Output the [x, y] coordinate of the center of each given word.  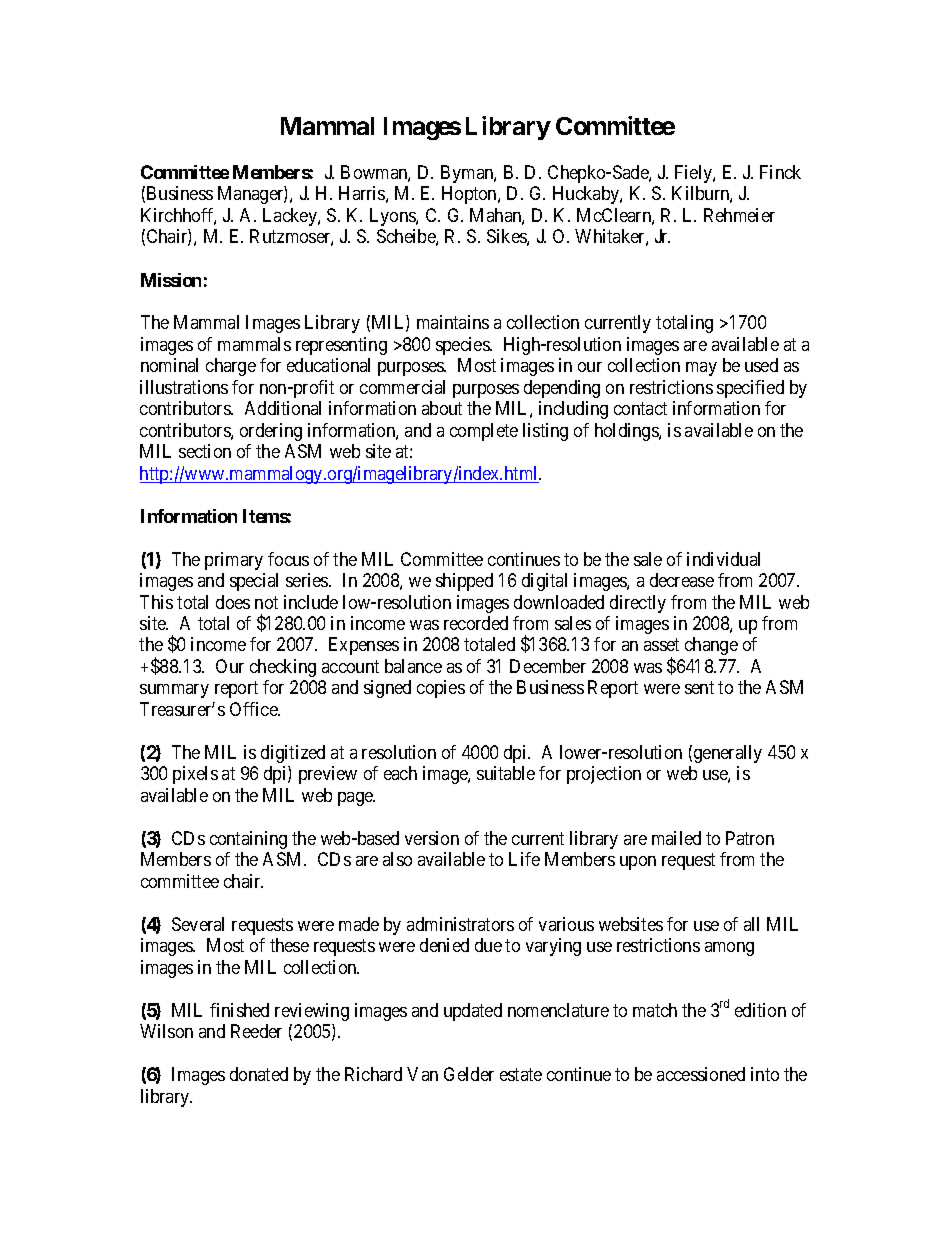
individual [723, 559]
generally [728, 754]
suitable [506, 773]
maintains [453, 322]
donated [259, 1074]
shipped [464, 582]
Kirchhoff [178, 216]
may [701, 369]
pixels [195, 775]
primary [234, 561]
